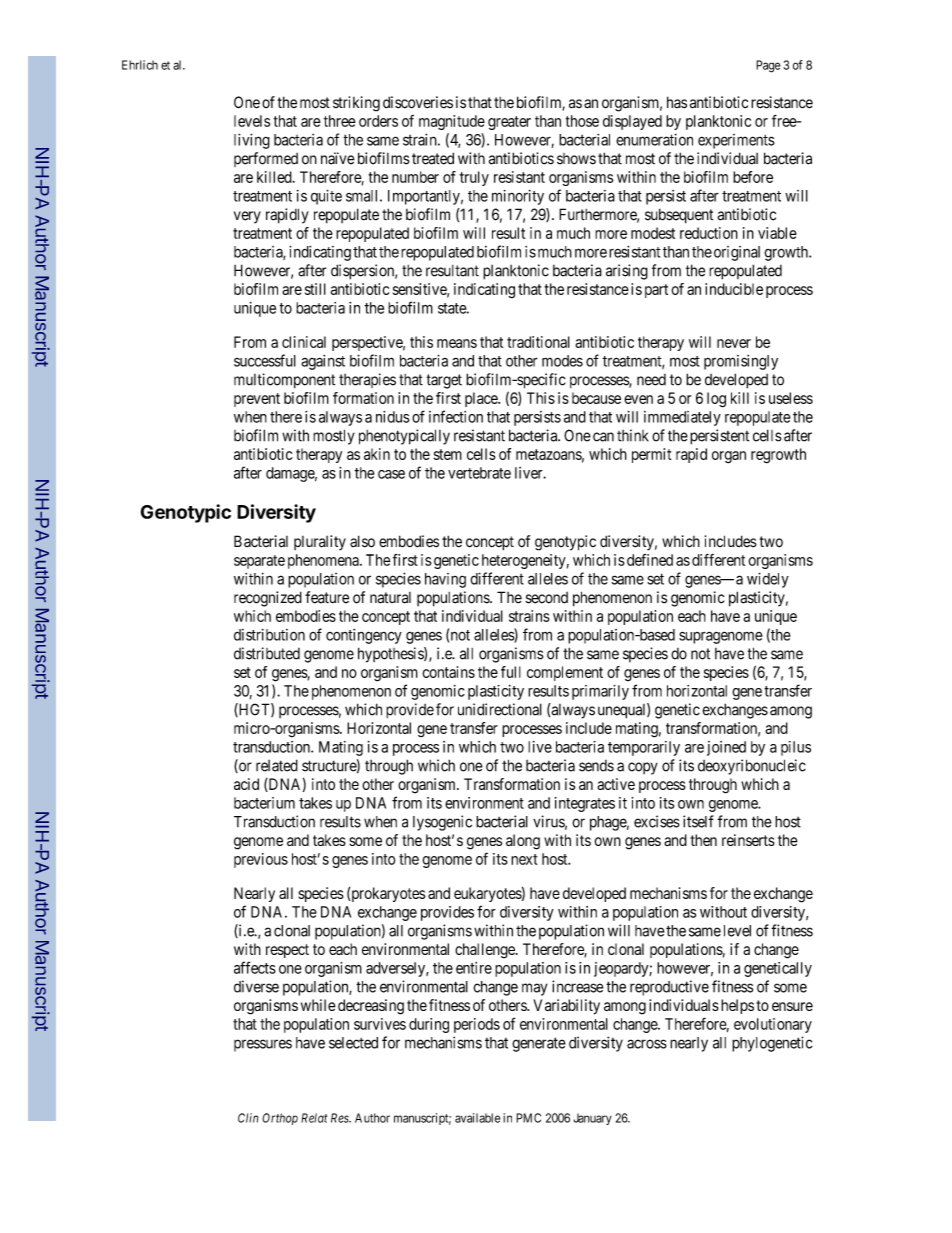  What do you see at coordinates (263, 1045) in the screenshot?
I see `pressures` at bounding box center [263, 1045].
